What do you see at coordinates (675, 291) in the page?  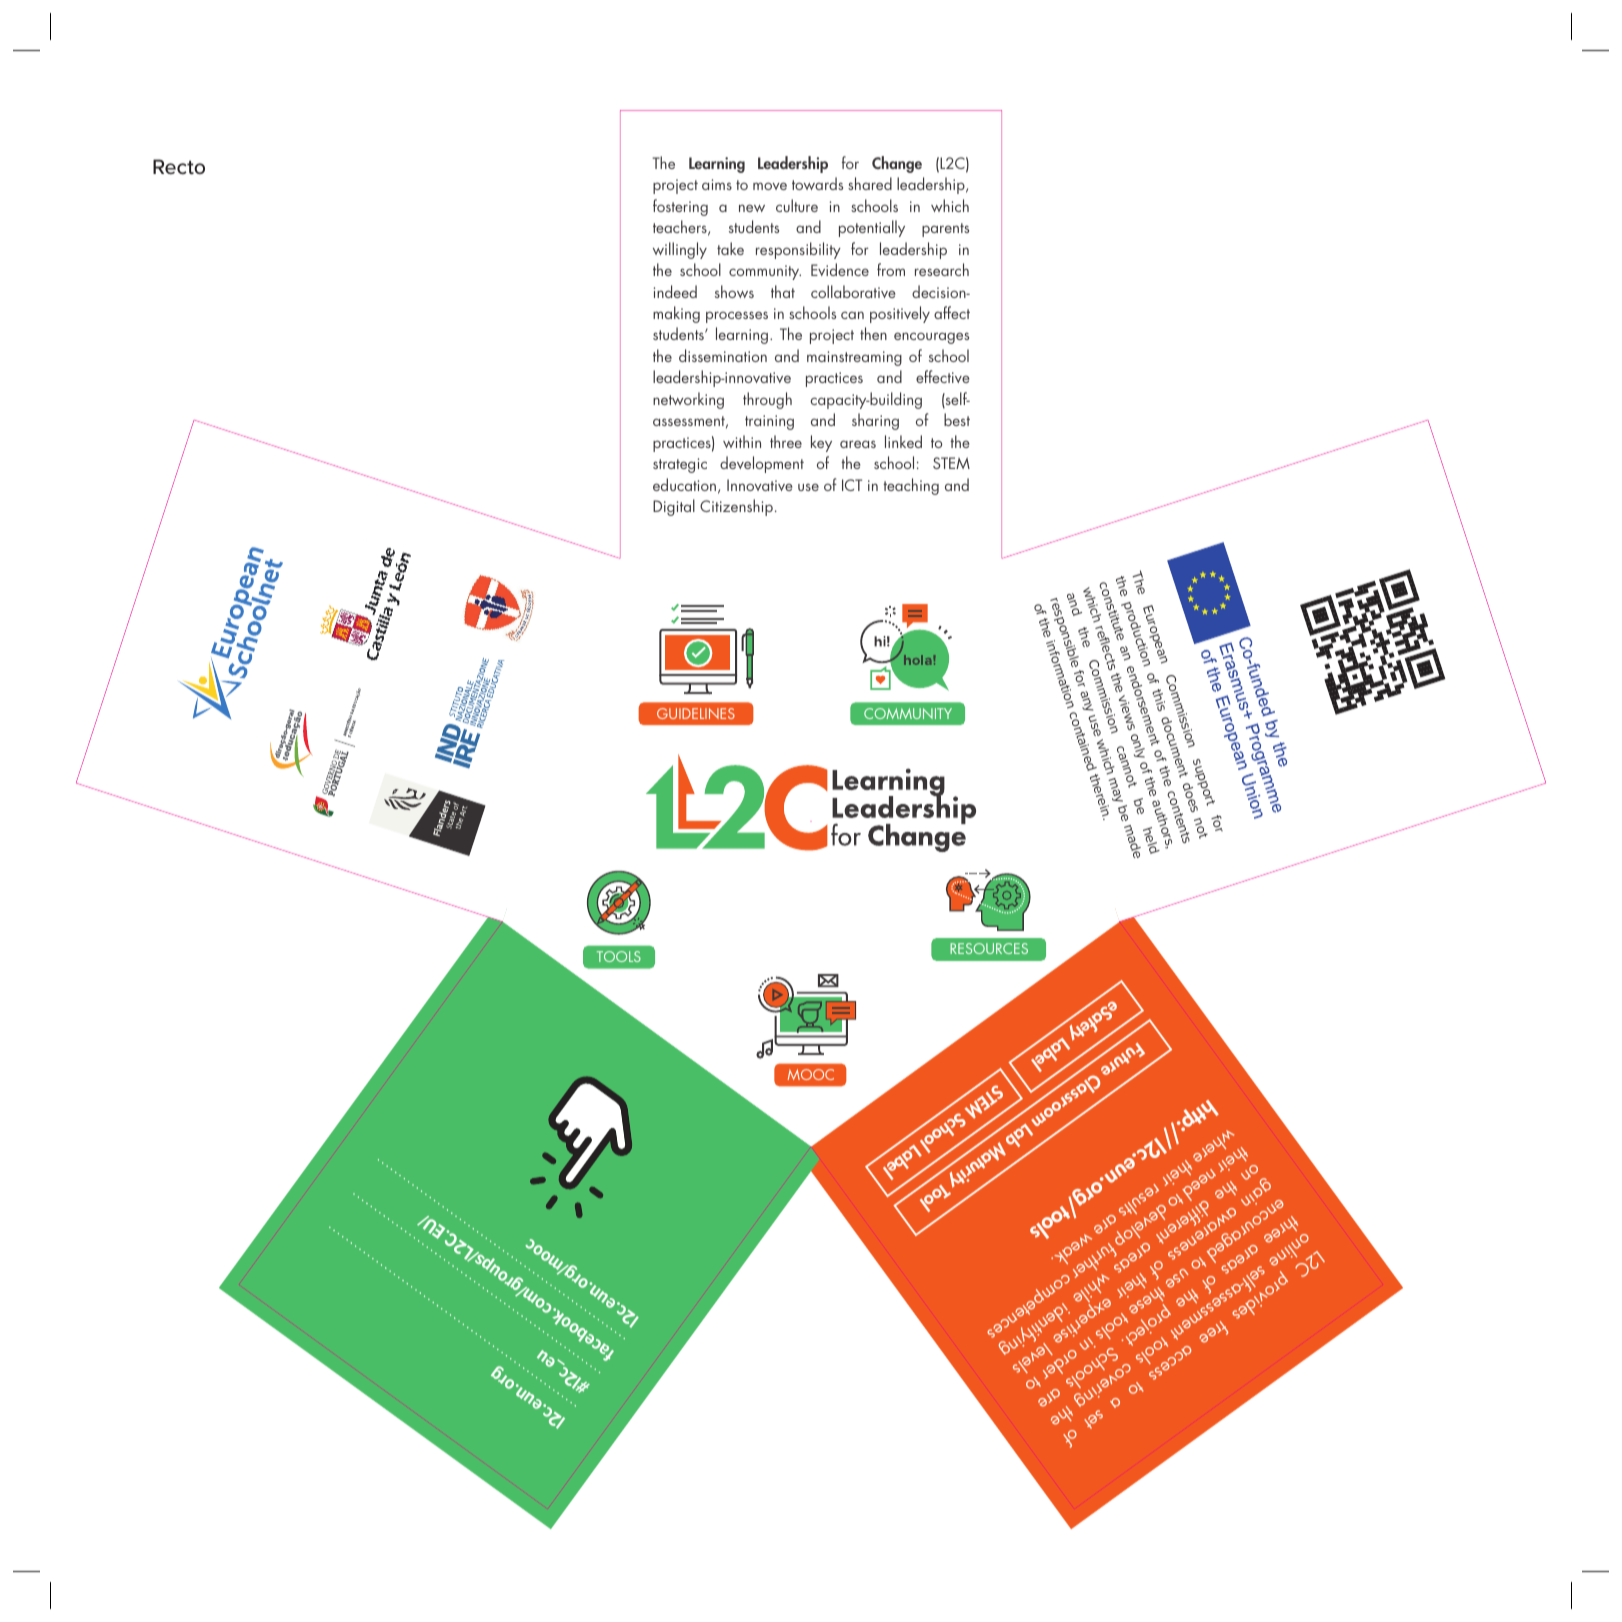 I see `indeed` at bounding box center [675, 291].
